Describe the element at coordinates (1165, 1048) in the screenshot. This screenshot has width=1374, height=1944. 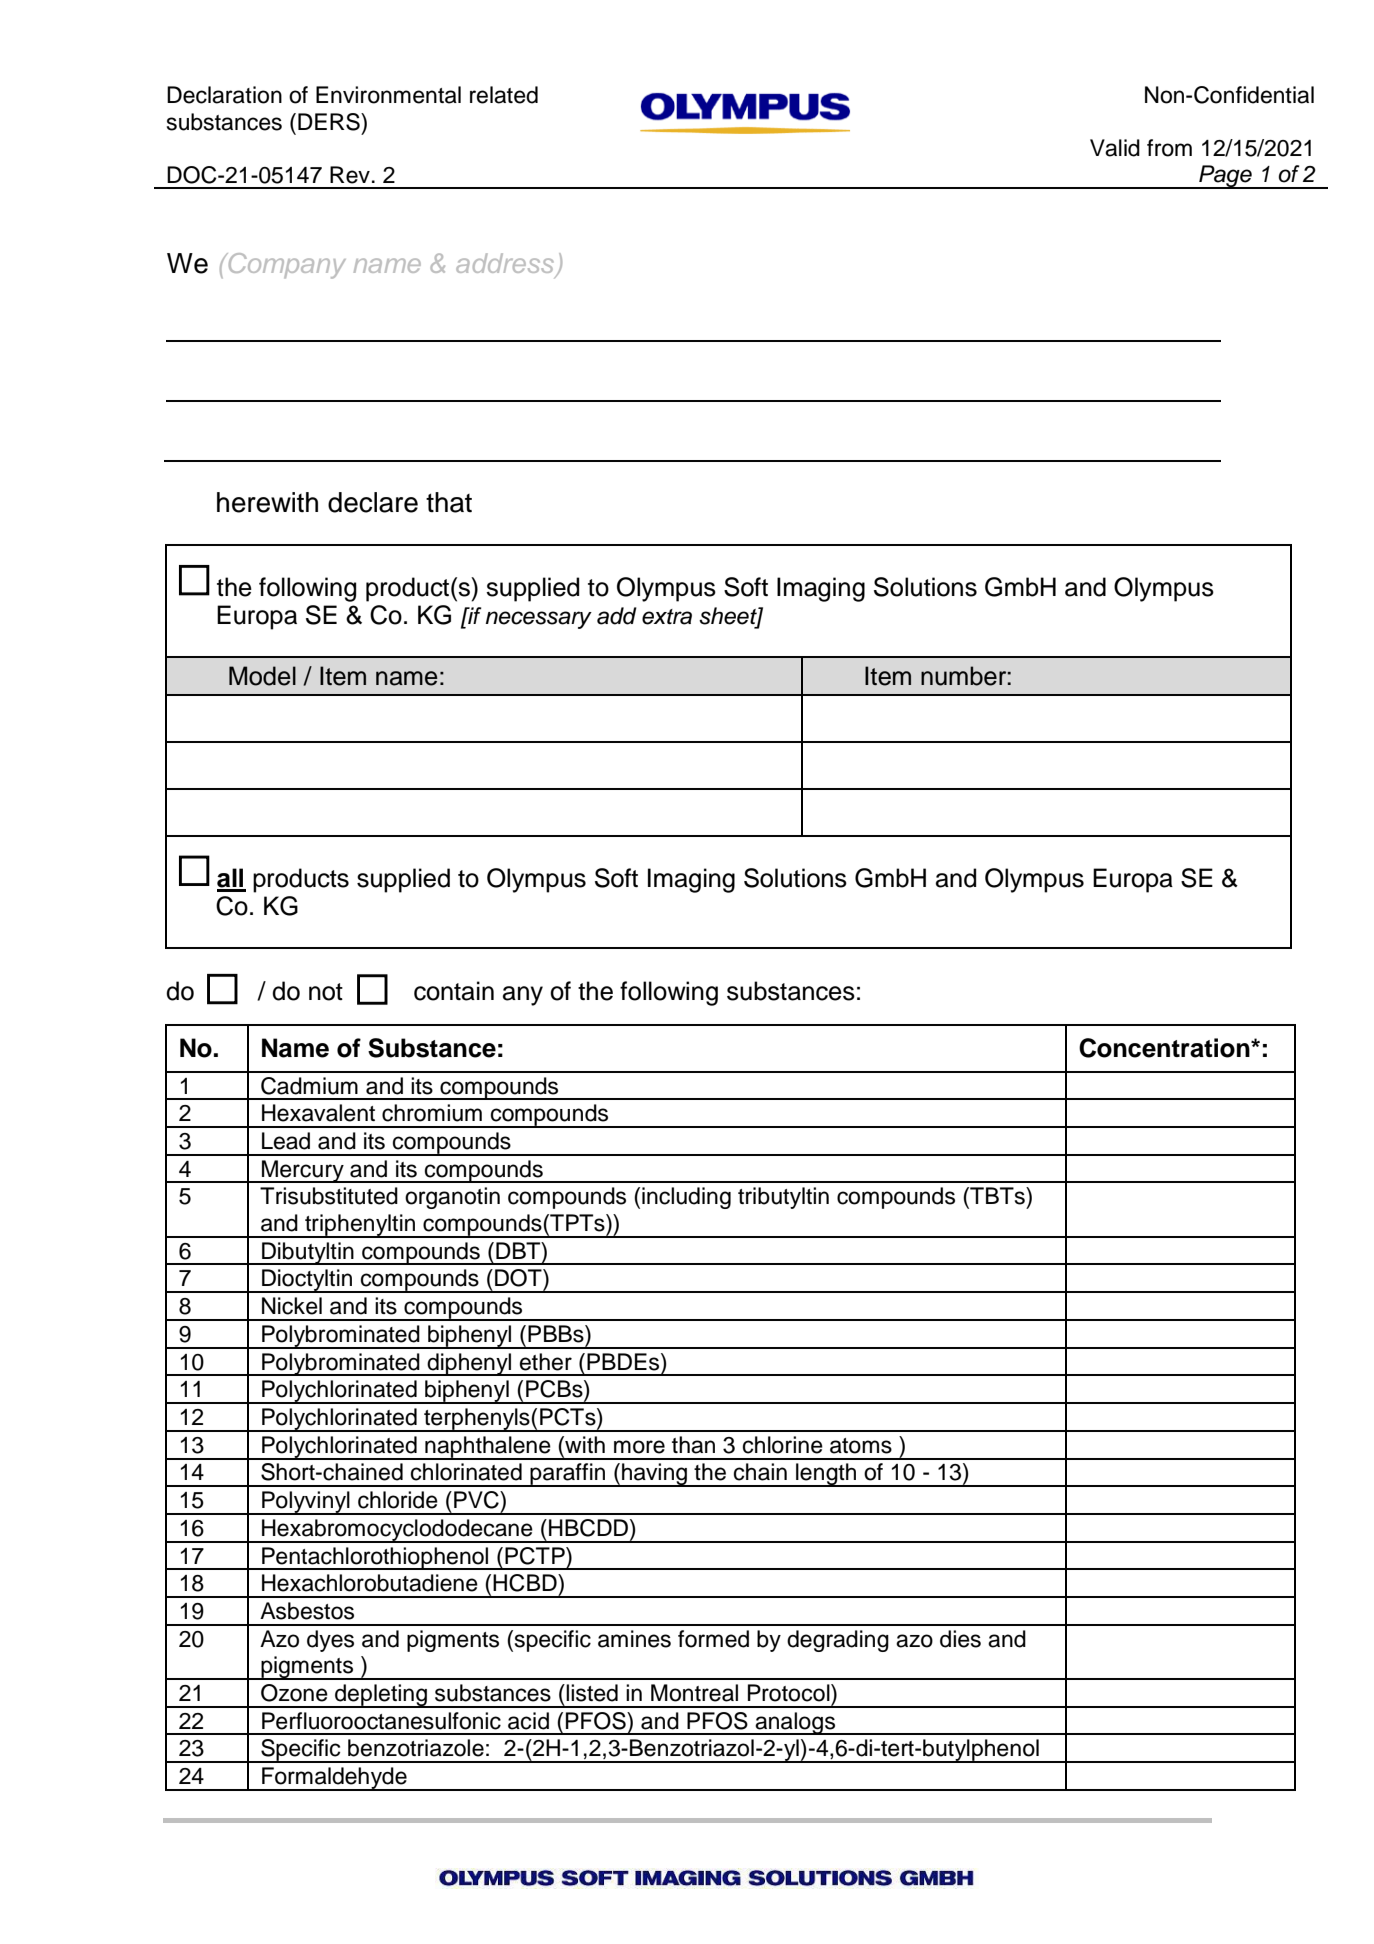
I see `Concentration` at that location.
